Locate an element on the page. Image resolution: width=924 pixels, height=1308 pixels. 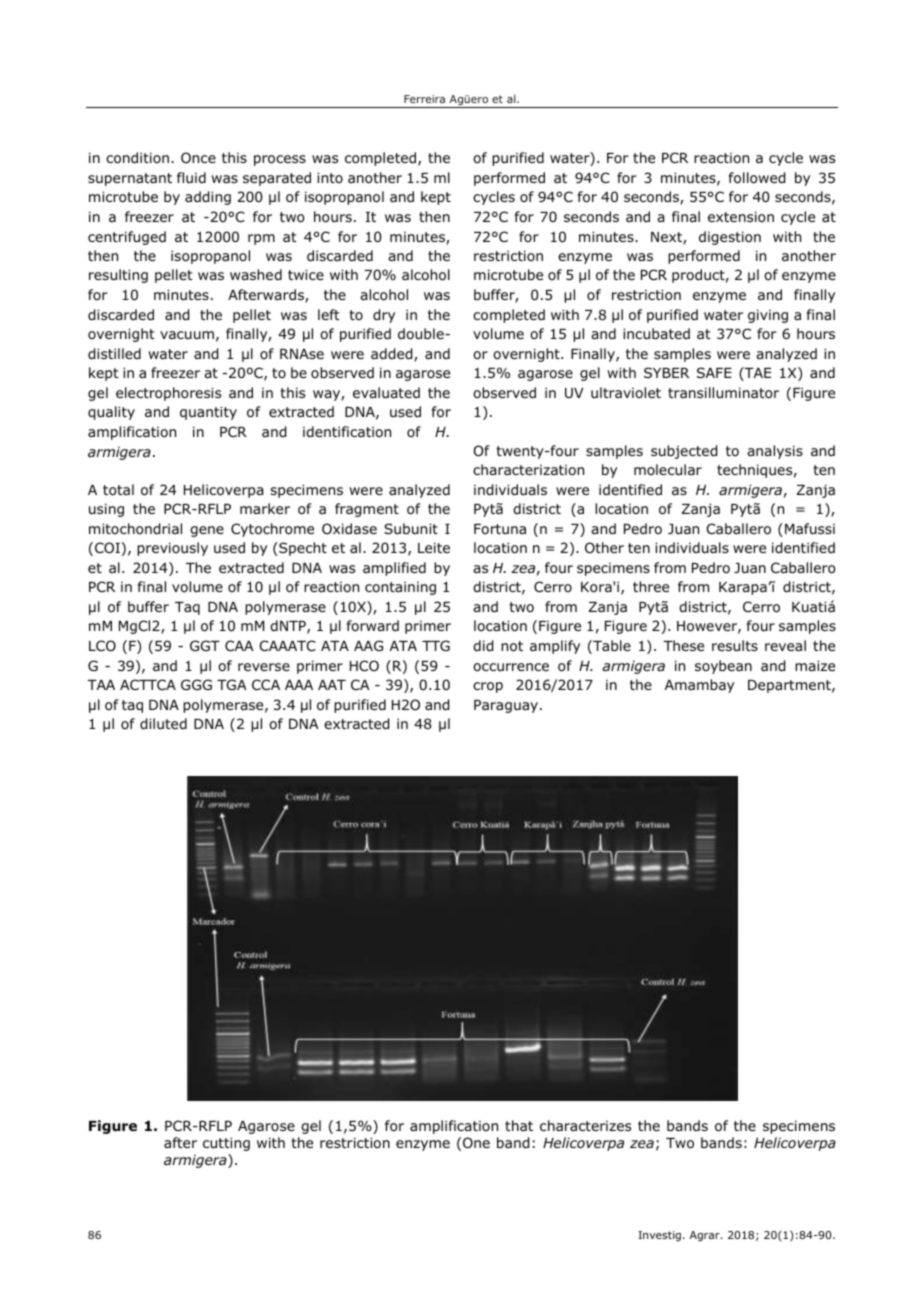
Paraguay is located at coordinates (507, 706).
